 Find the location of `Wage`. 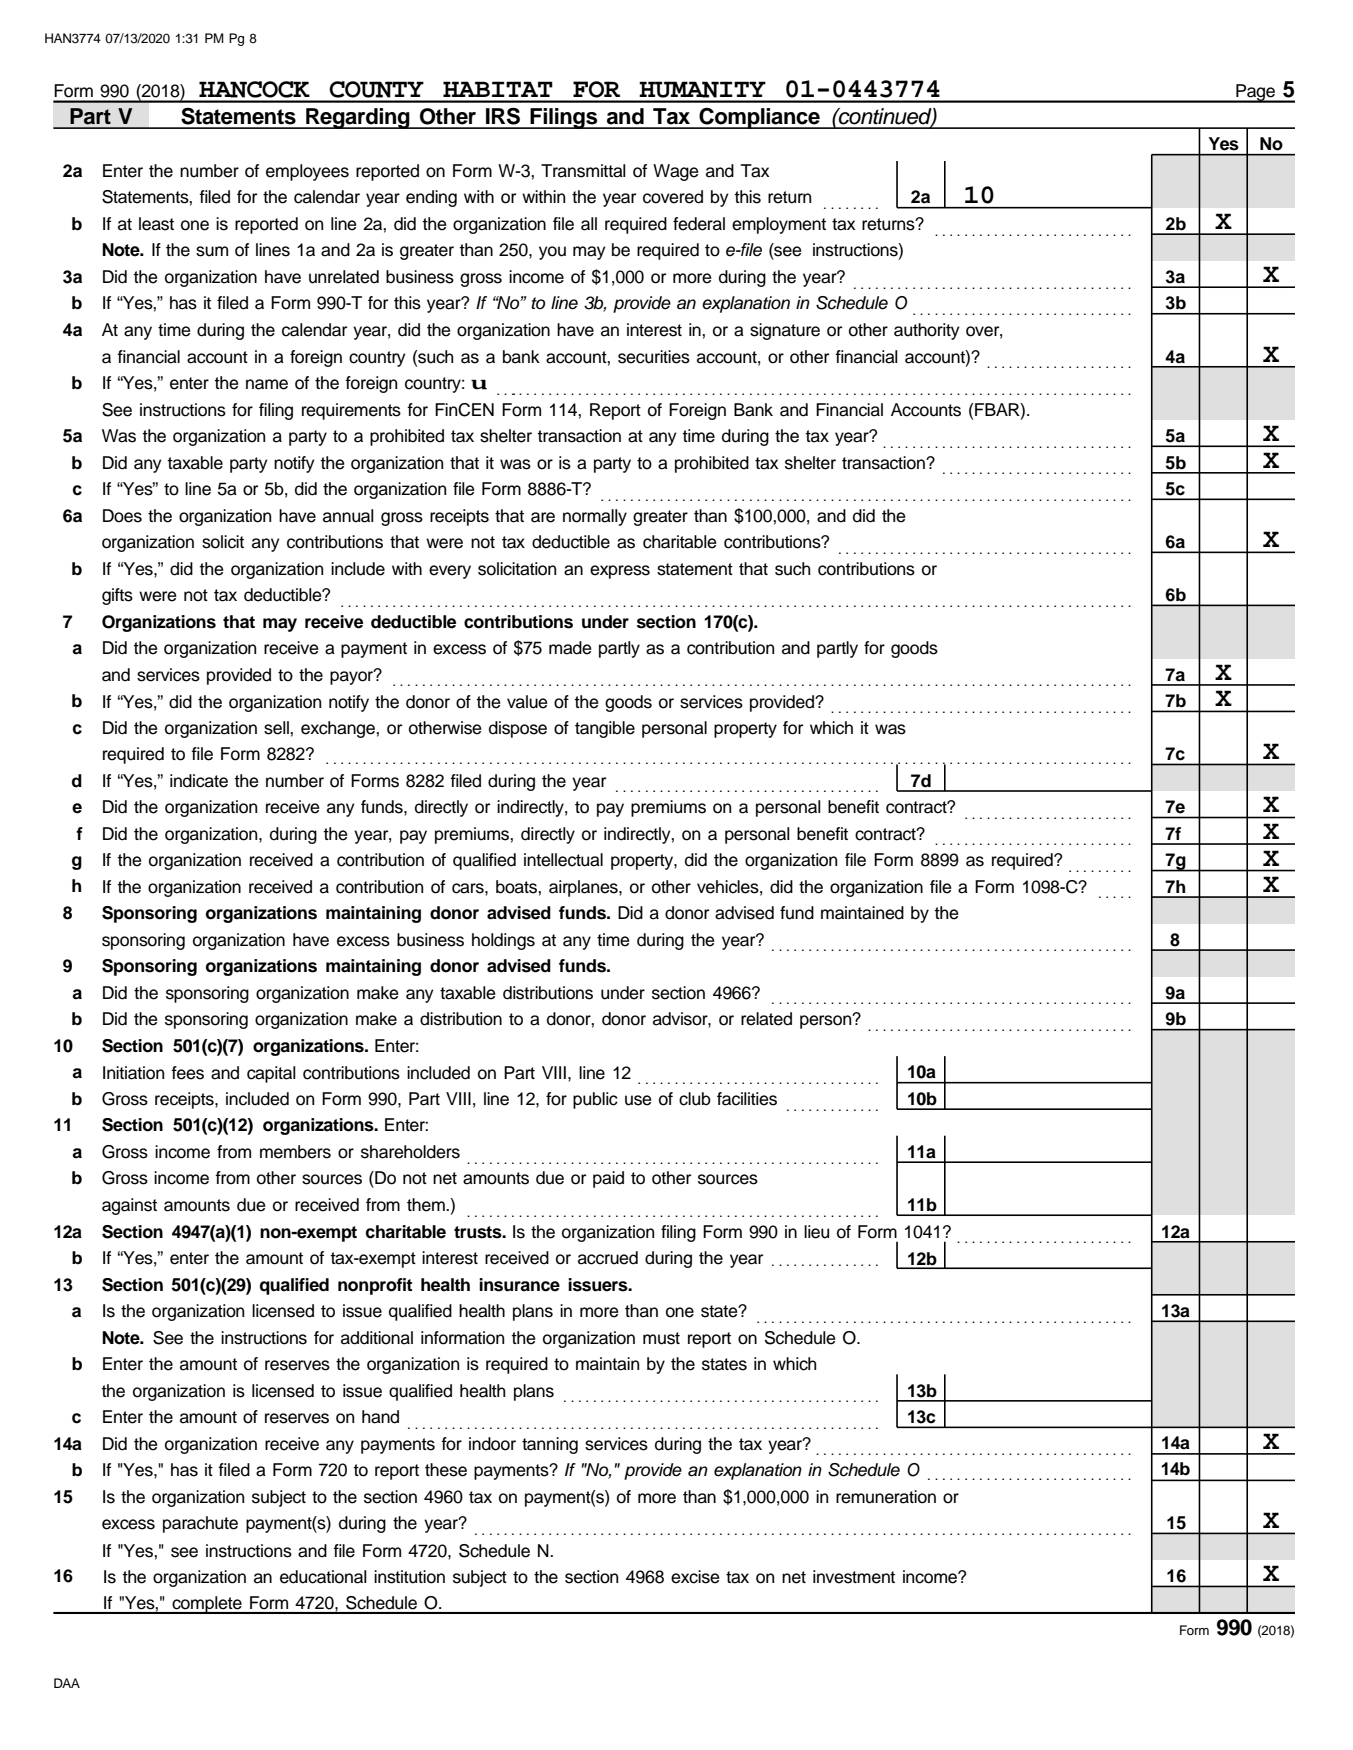

Wage is located at coordinates (676, 172).
